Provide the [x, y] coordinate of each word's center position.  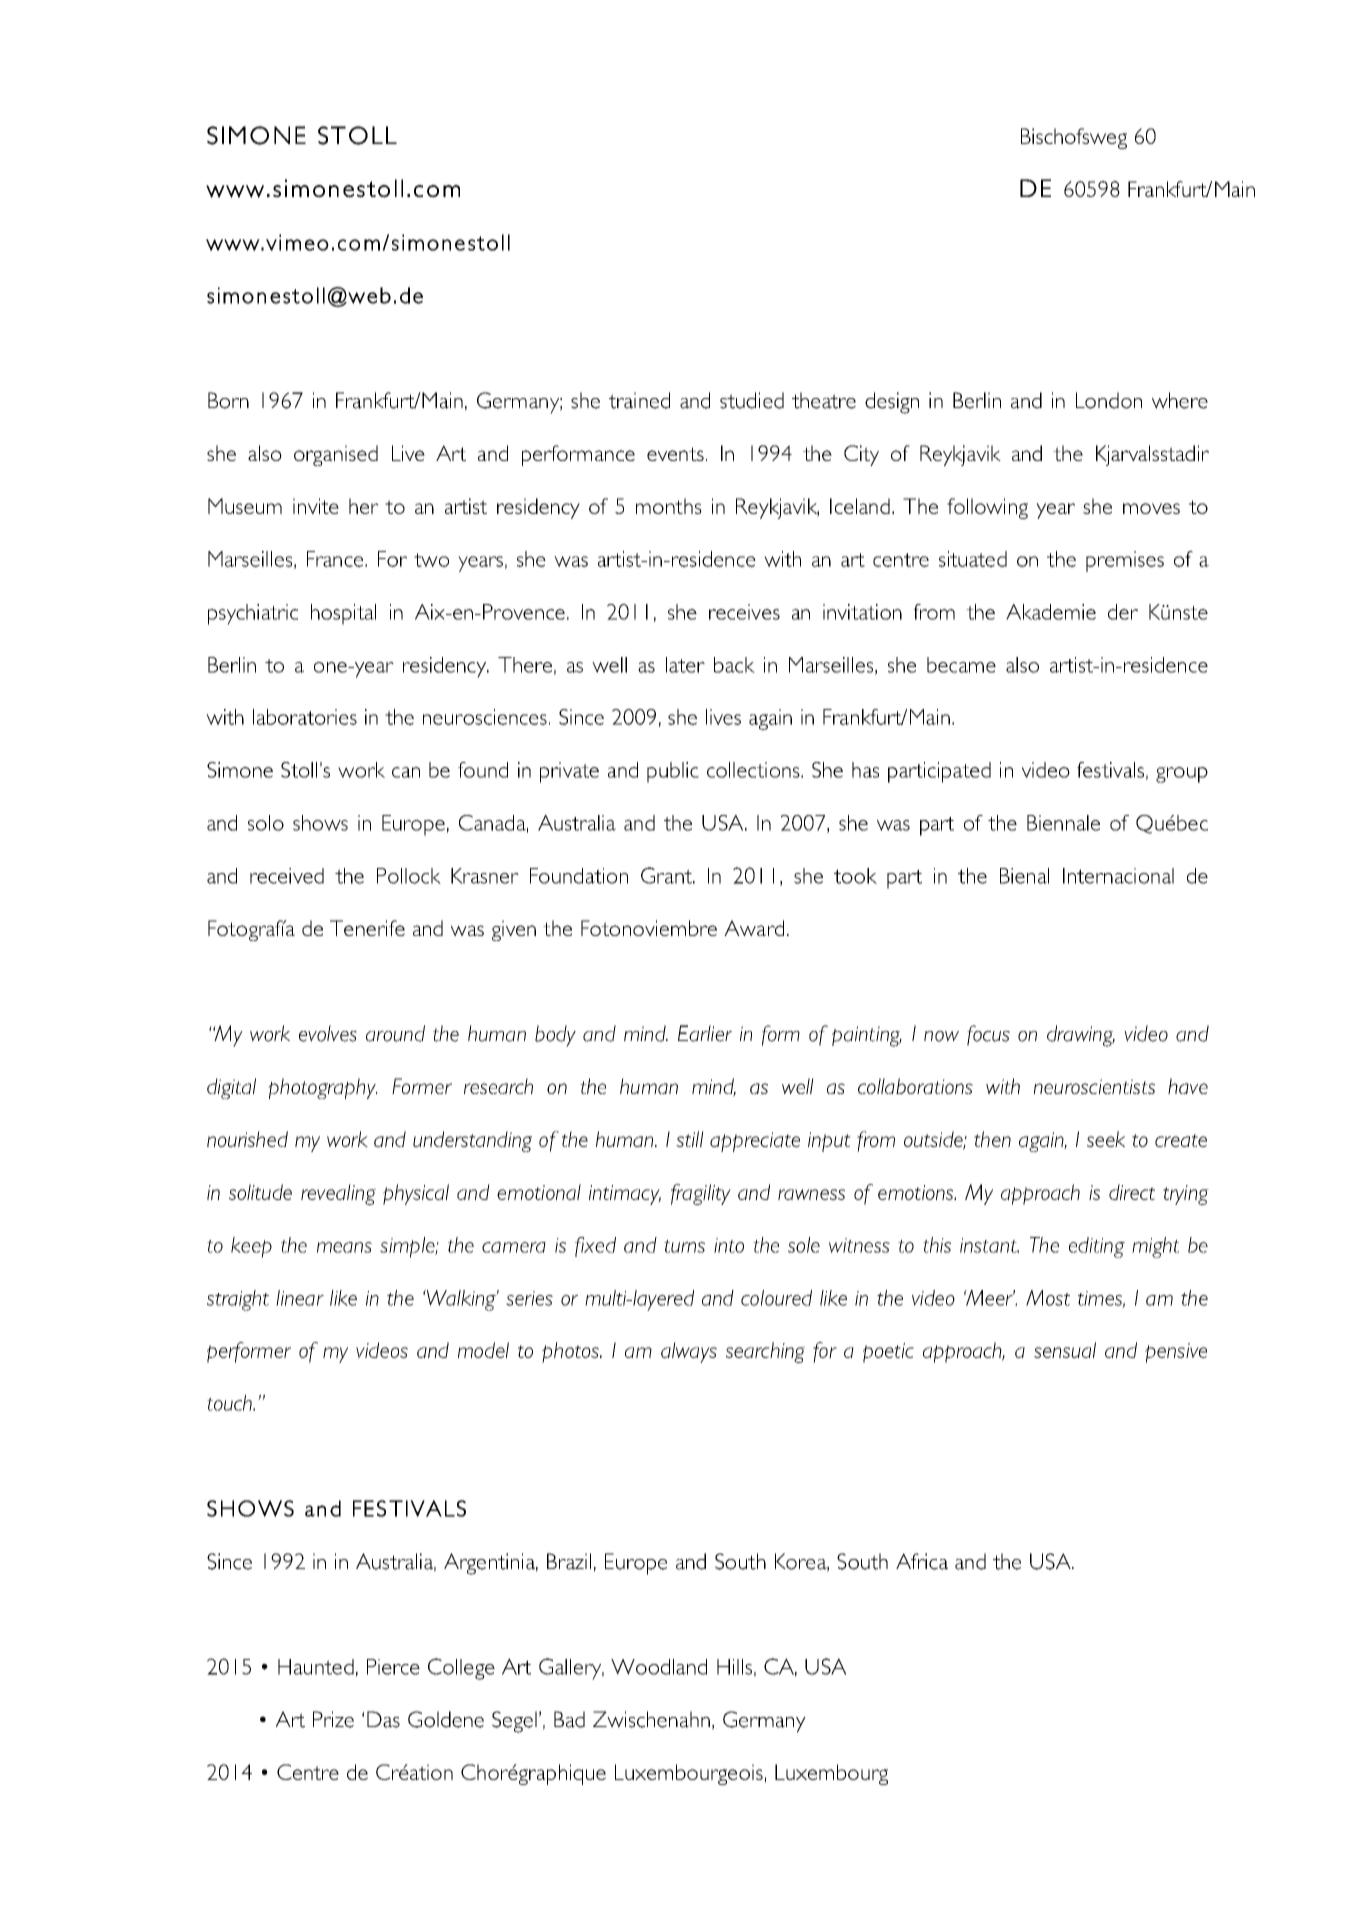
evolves [328, 1033]
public [673, 772]
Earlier [705, 1033]
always [689, 1352]
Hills [734, 1667]
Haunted [316, 1667]
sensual [1065, 1350]
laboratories [305, 717]
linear [300, 1298]
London [1109, 400]
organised [336, 455]
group [1182, 775]
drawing [1081, 1036]
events [675, 454]
